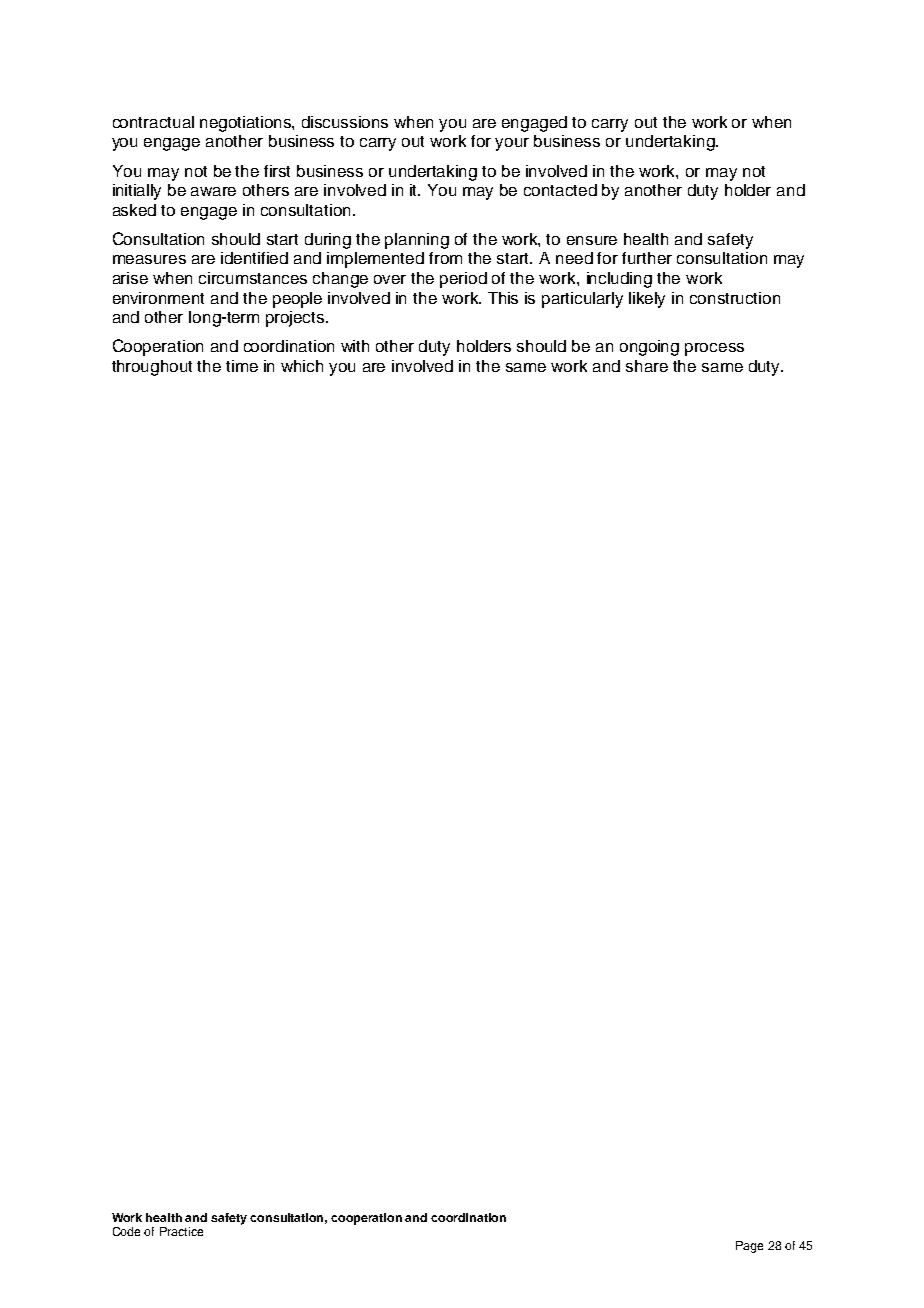 This screenshot has width=924, height=1308. What do you see at coordinates (152, 368) in the screenshot?
I see `throughout` at bounding box center [152, 368].
